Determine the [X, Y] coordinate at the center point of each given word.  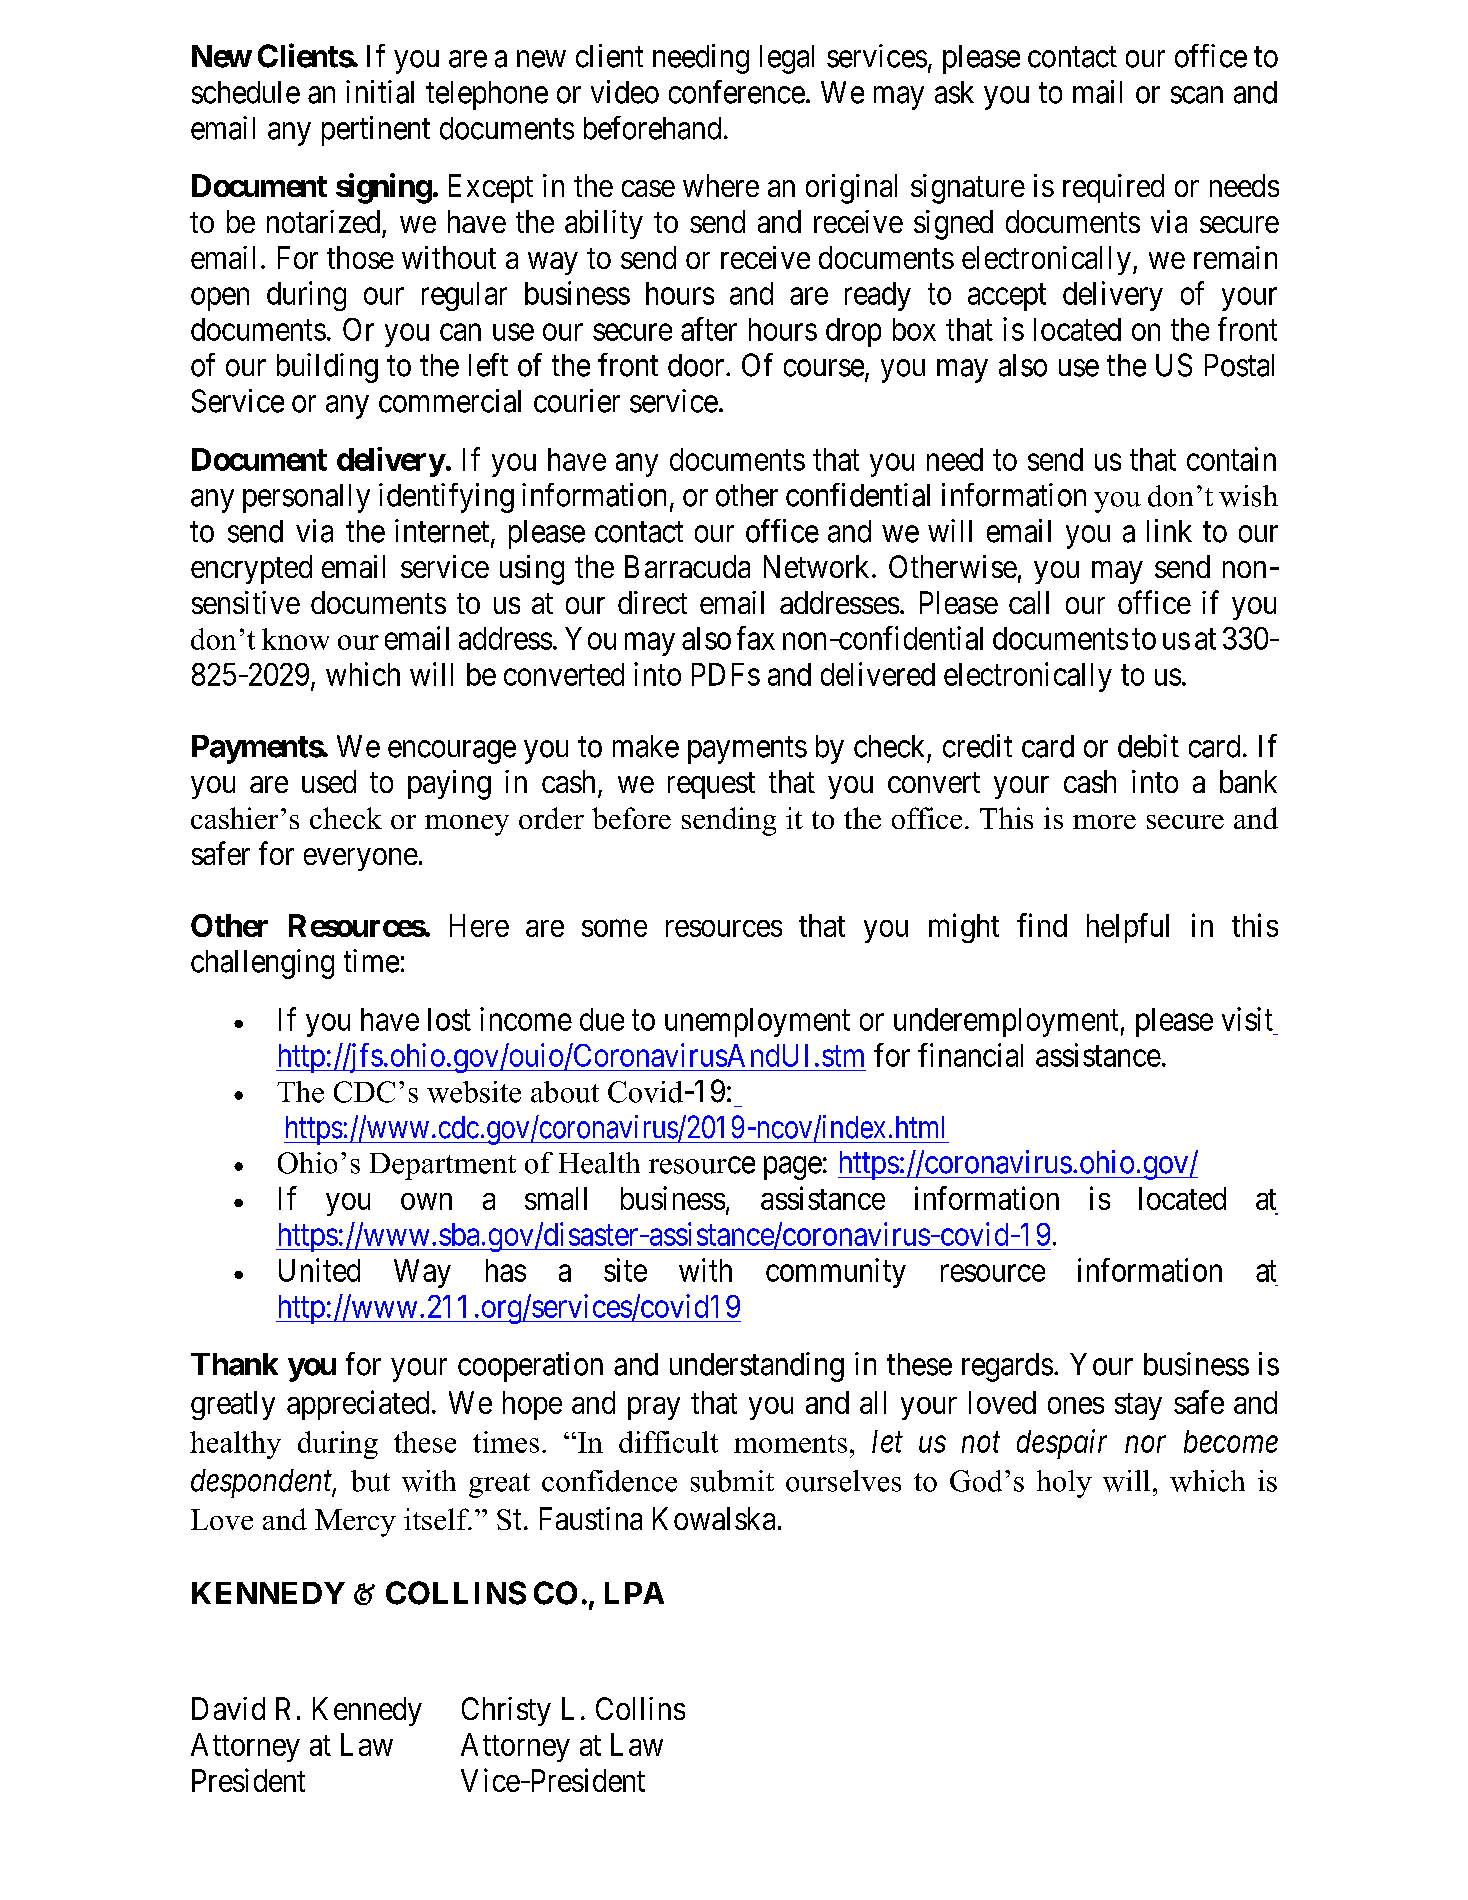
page [793, 1168]
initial [380, 92]
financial [970, 1055]
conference [737, 92]
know [295, 639]
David [228, 1708]
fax [756, 638]
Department [443, 1166]
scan [1197, 95]
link [1169, 530]
